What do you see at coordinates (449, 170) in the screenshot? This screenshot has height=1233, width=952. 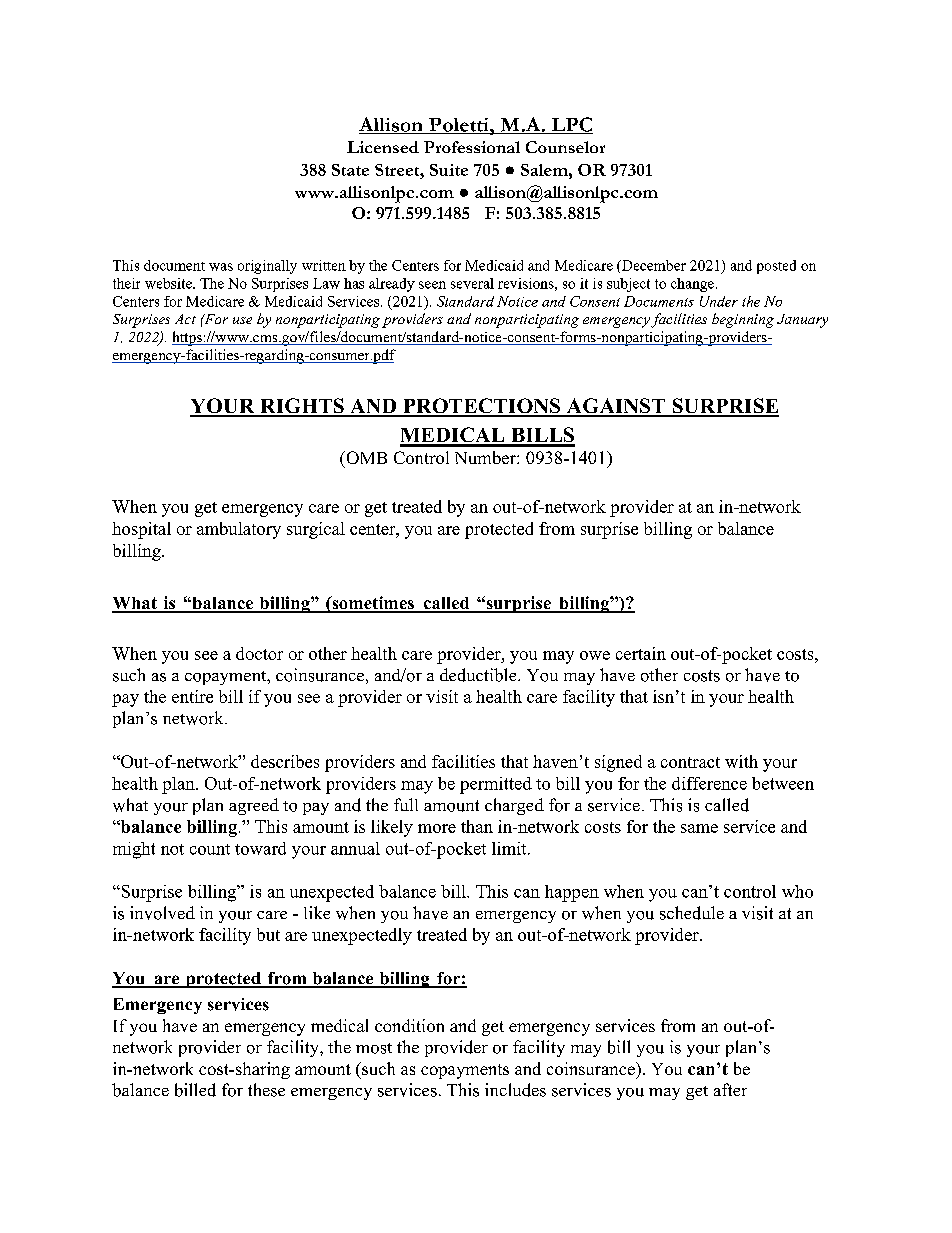 I see `Suite` at bounding box center [449, 170].
